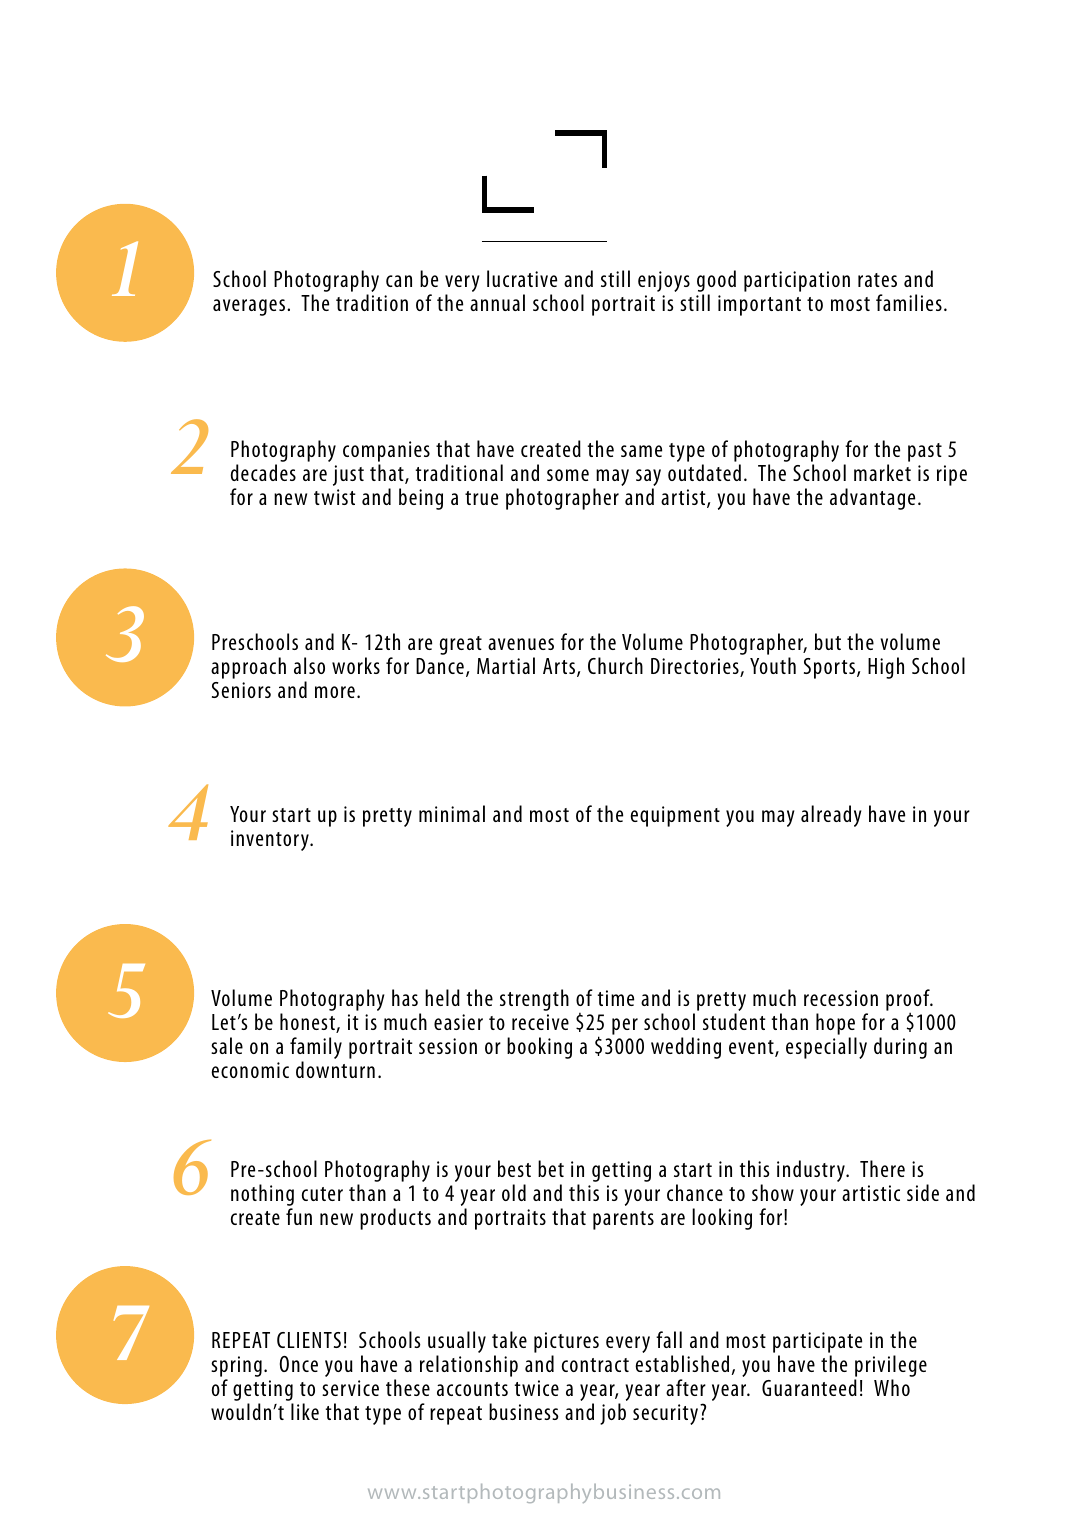  What do you see at coordinates (886, 668) in the screenshot?
I see `High` at bounding box center [886, 668].
